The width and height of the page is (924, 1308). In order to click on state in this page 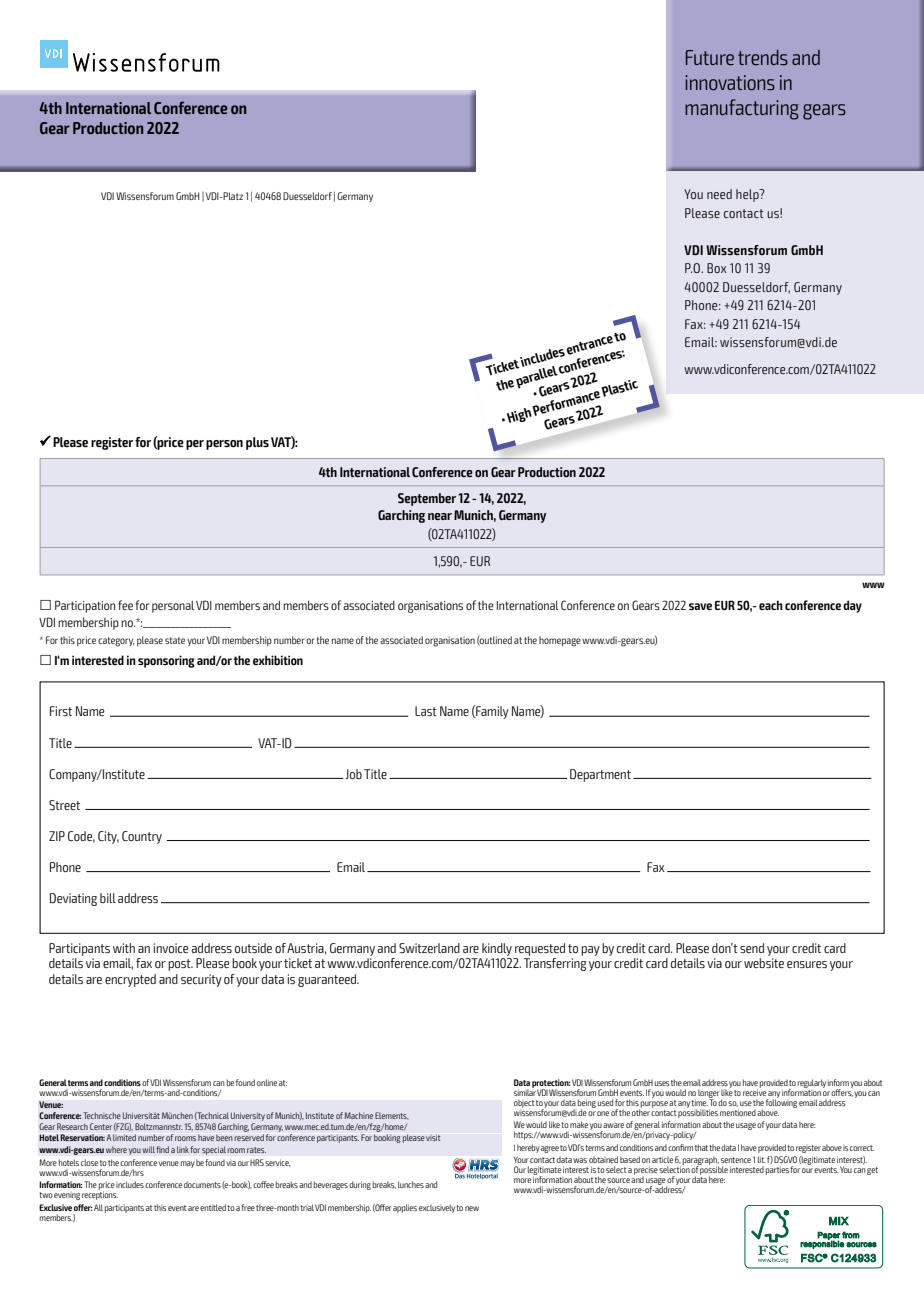, I will do `click(175, 640)`.
